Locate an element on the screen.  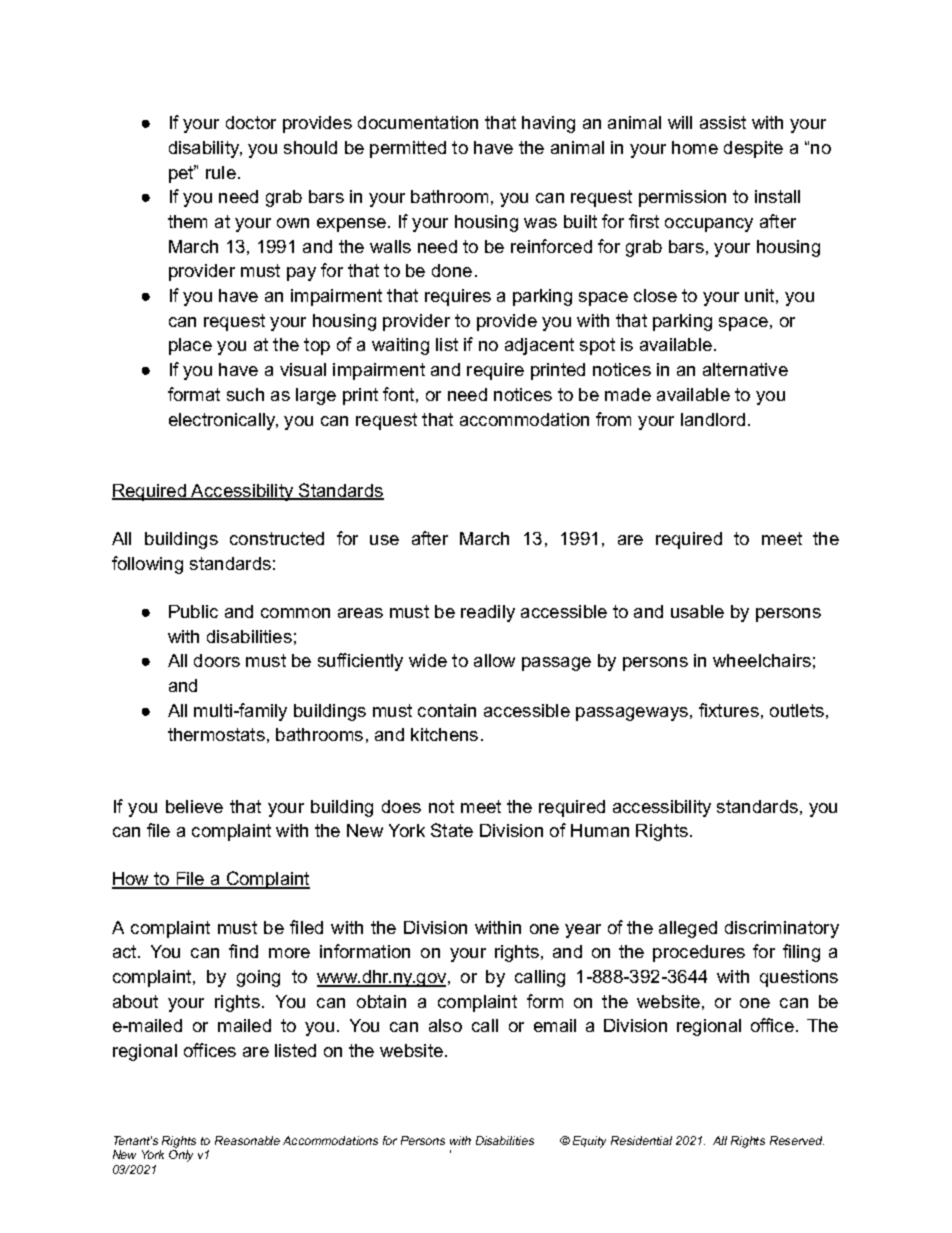
landlord is located at coordinates (713, 419).
